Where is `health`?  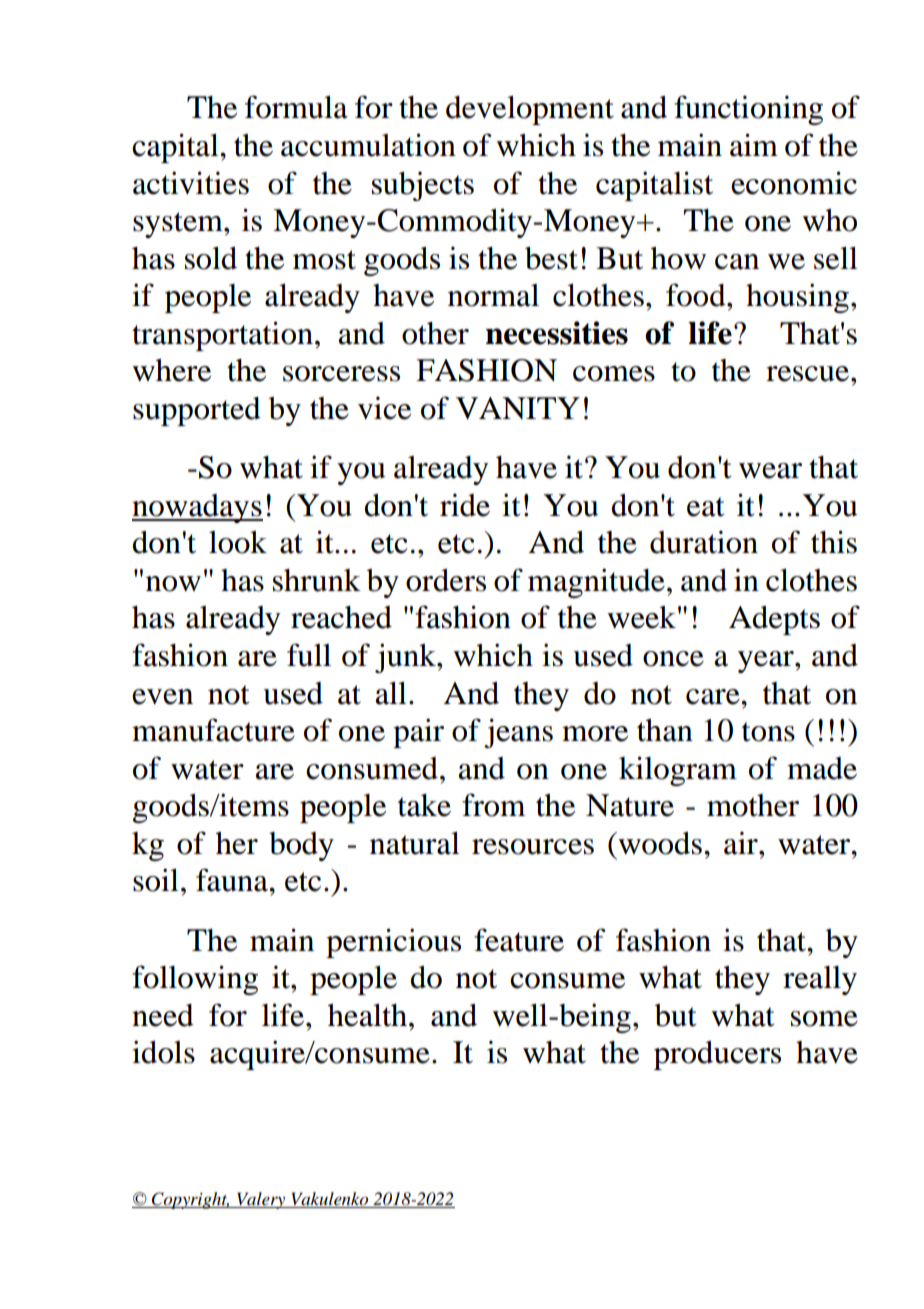
health is located at coordinates (369, 1015).
